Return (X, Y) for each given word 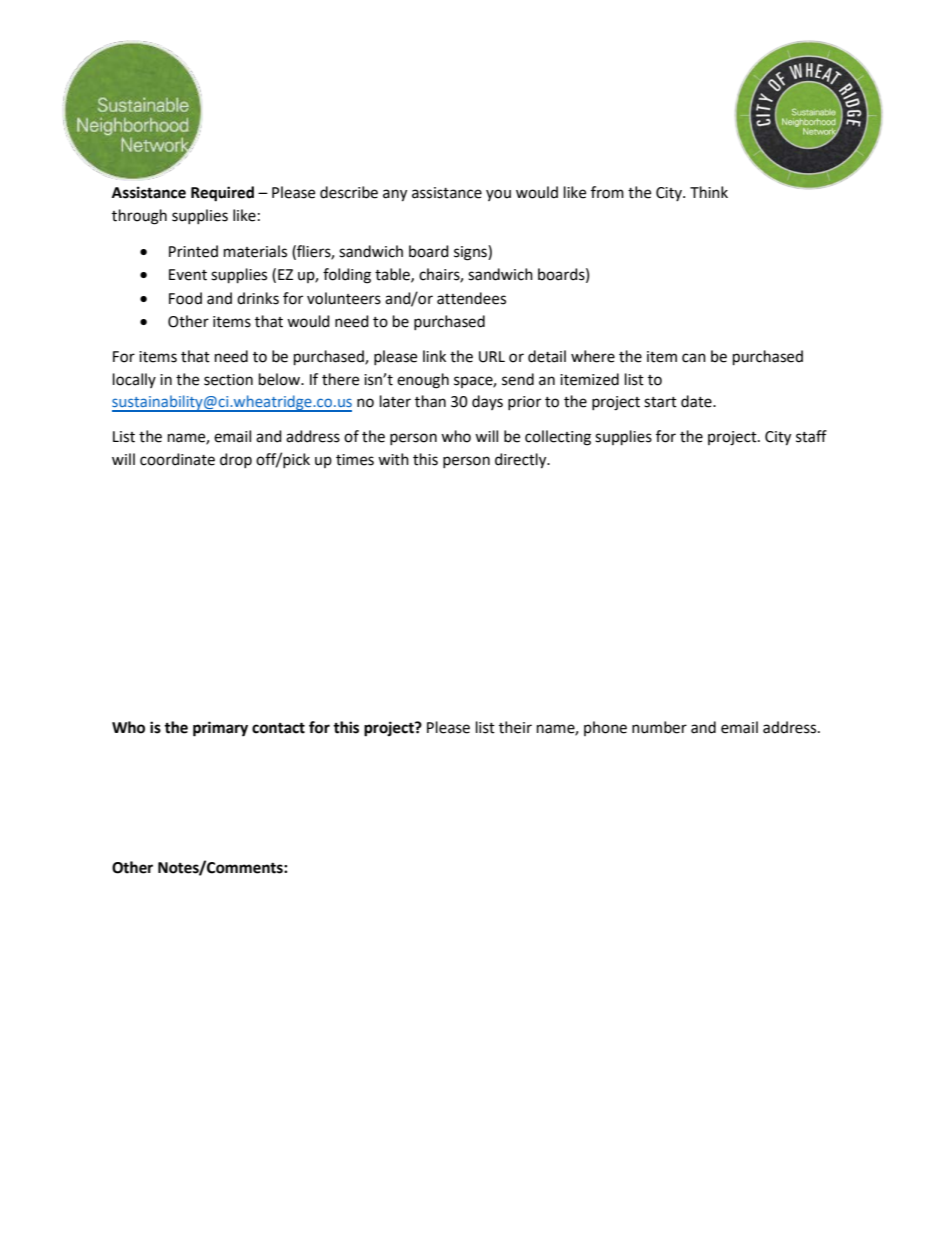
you (498, 195)
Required (222, 194)
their (515, 727)
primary (220, 729)
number (659, 727)
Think (709, 192)
